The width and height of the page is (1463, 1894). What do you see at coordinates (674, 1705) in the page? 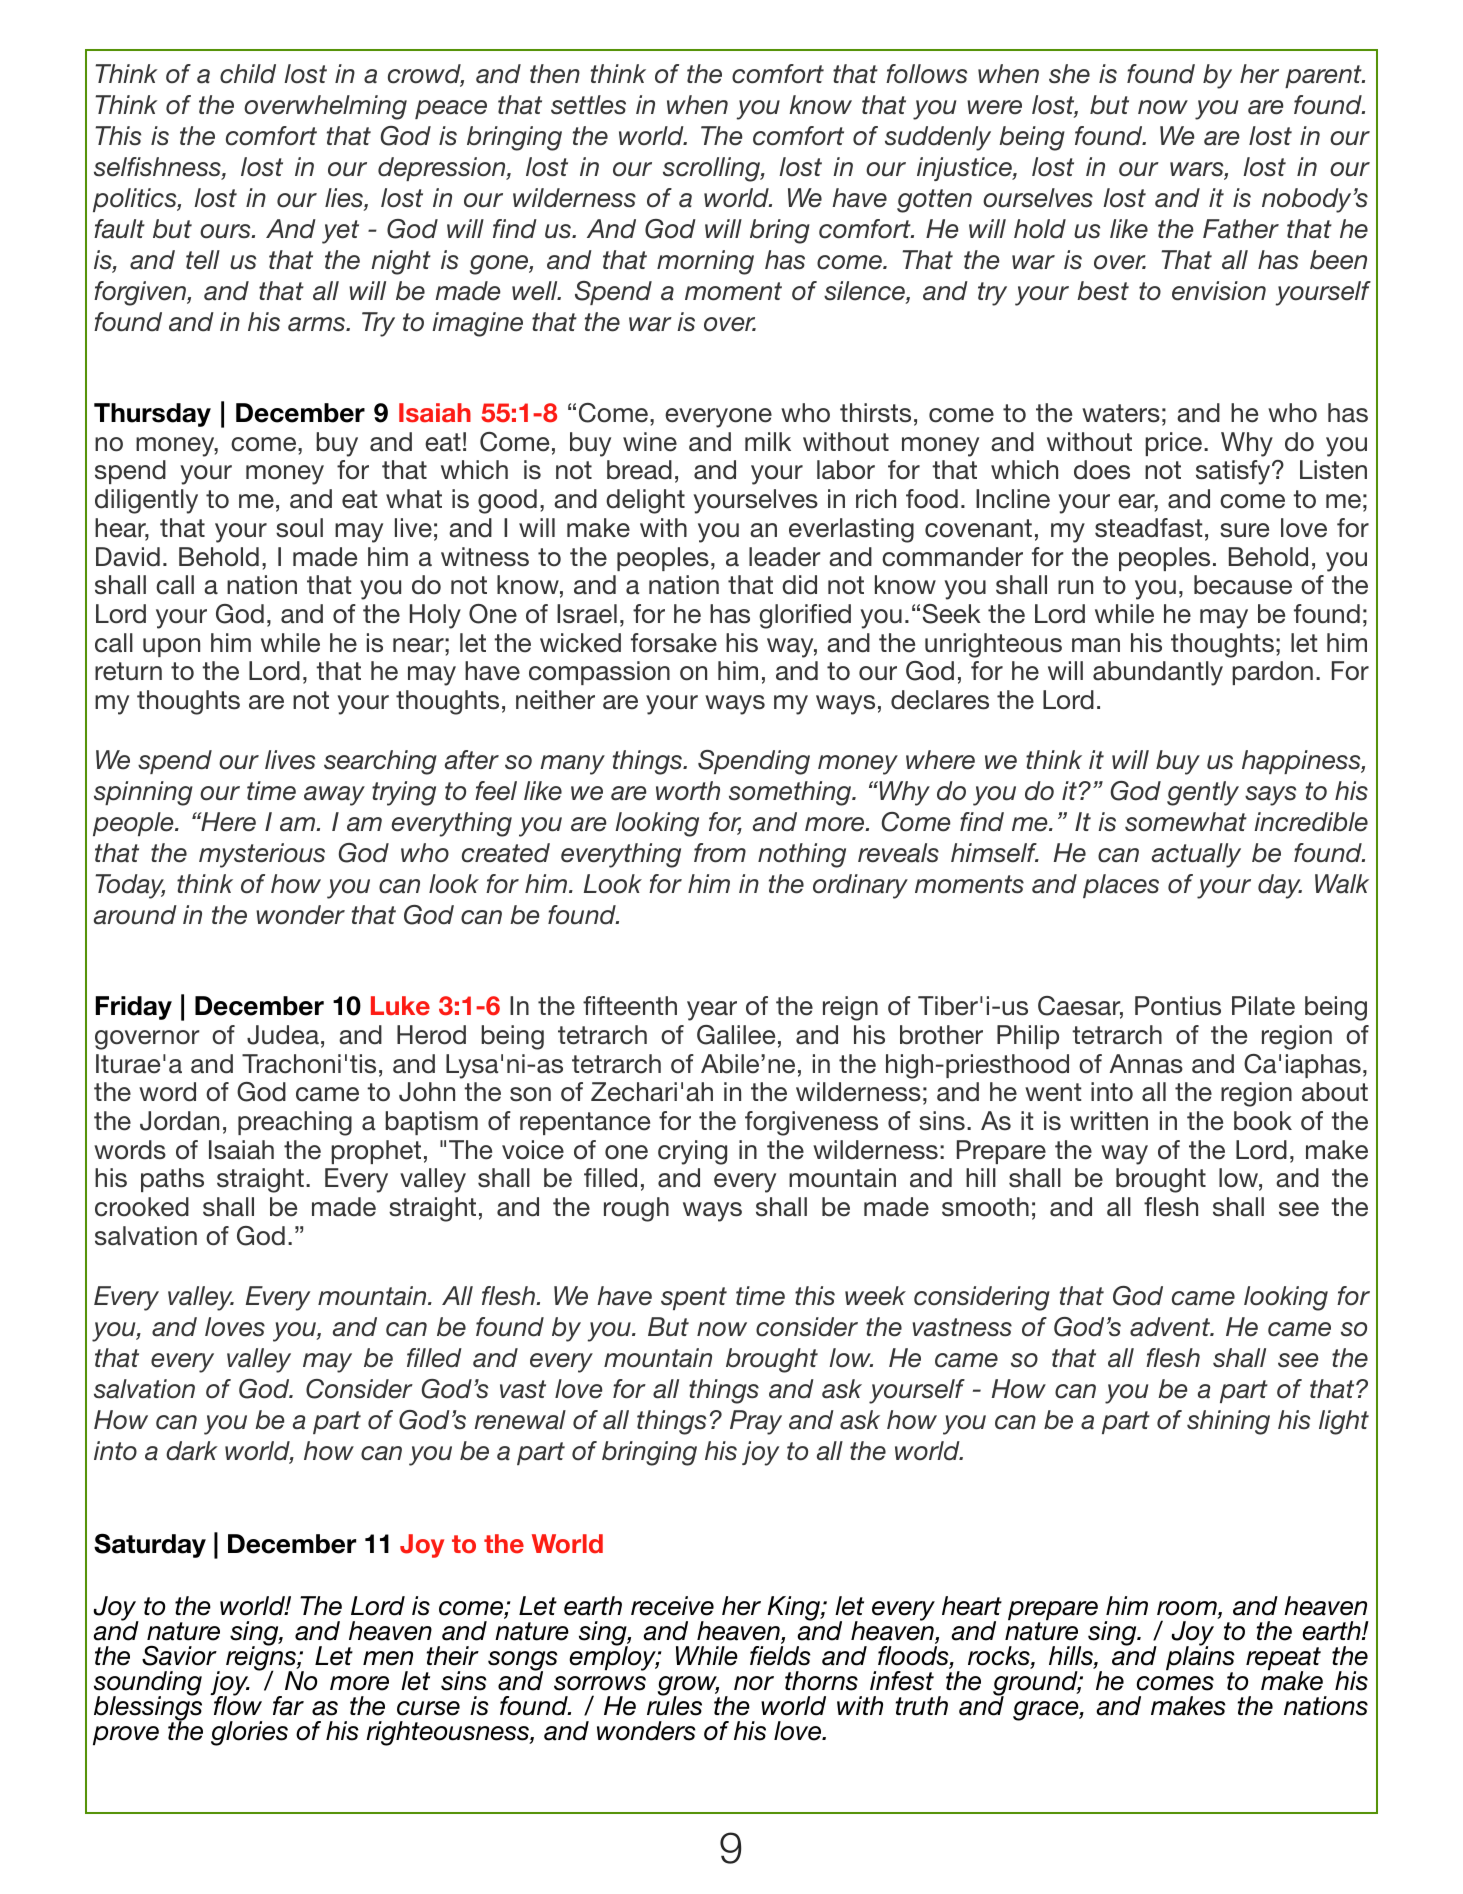
I see `rules` at bounding box center [674, 1705].
